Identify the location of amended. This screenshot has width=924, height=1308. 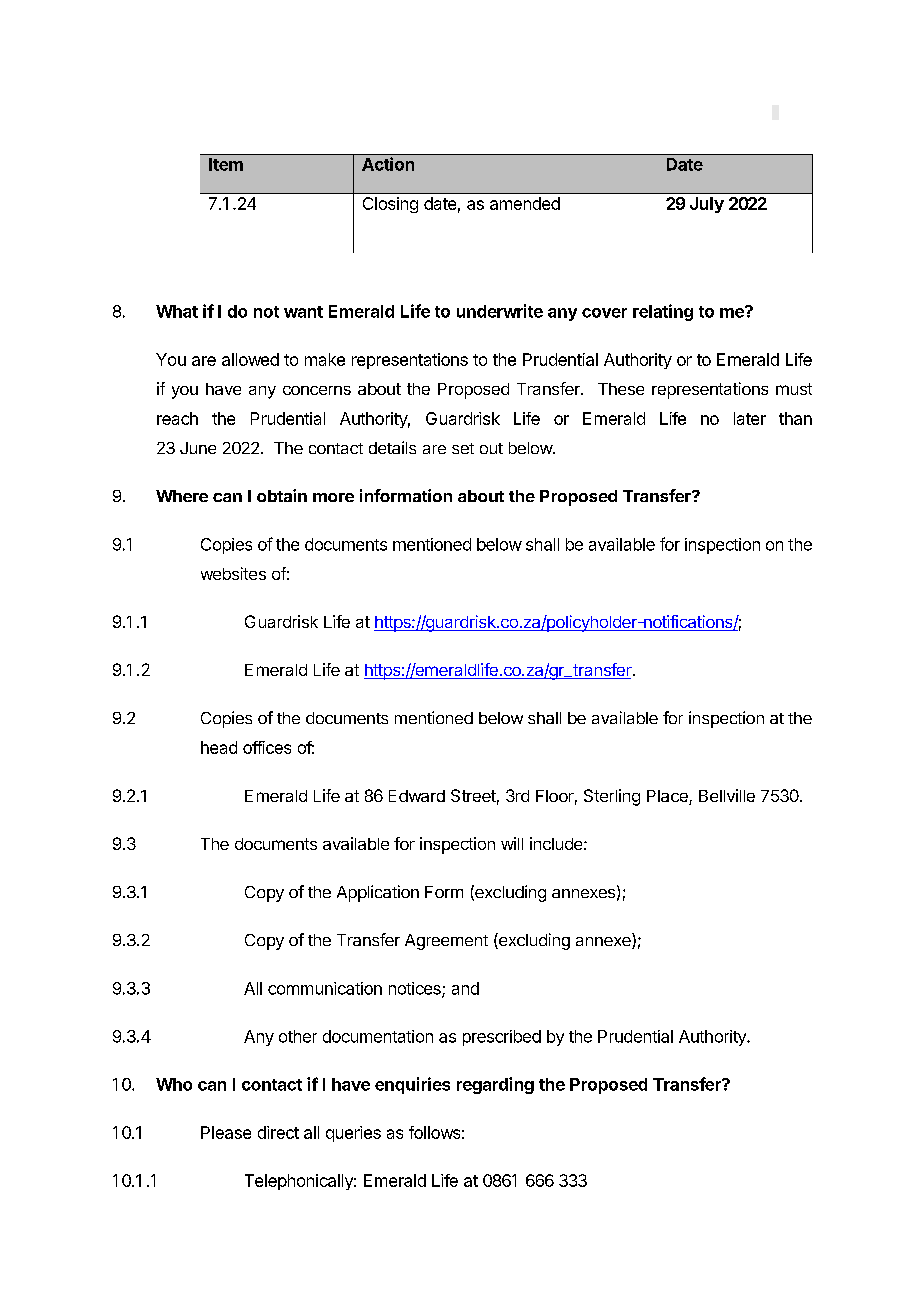
(525, 203).
